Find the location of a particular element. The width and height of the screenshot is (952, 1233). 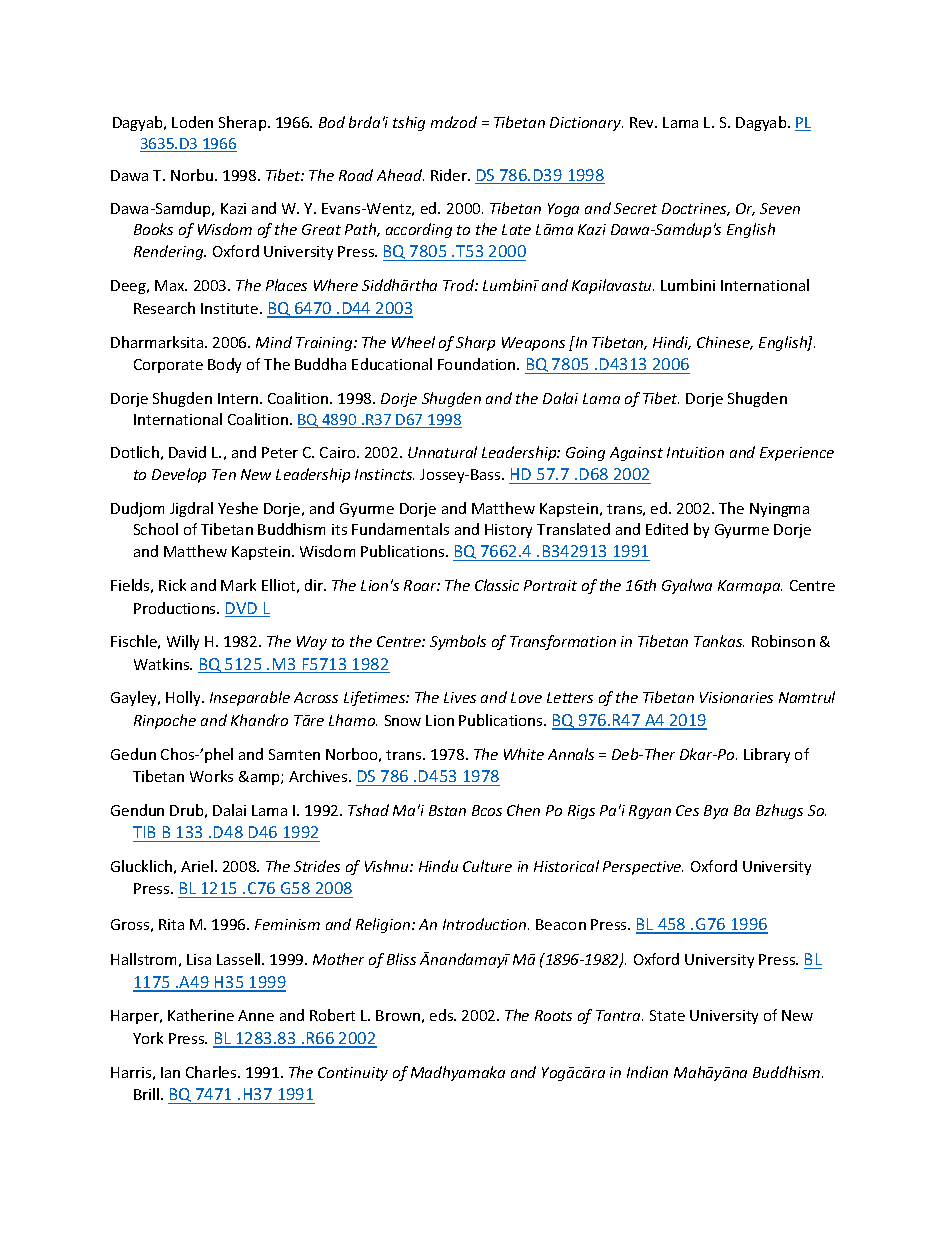

Books is located at coordinates (153, 229).
